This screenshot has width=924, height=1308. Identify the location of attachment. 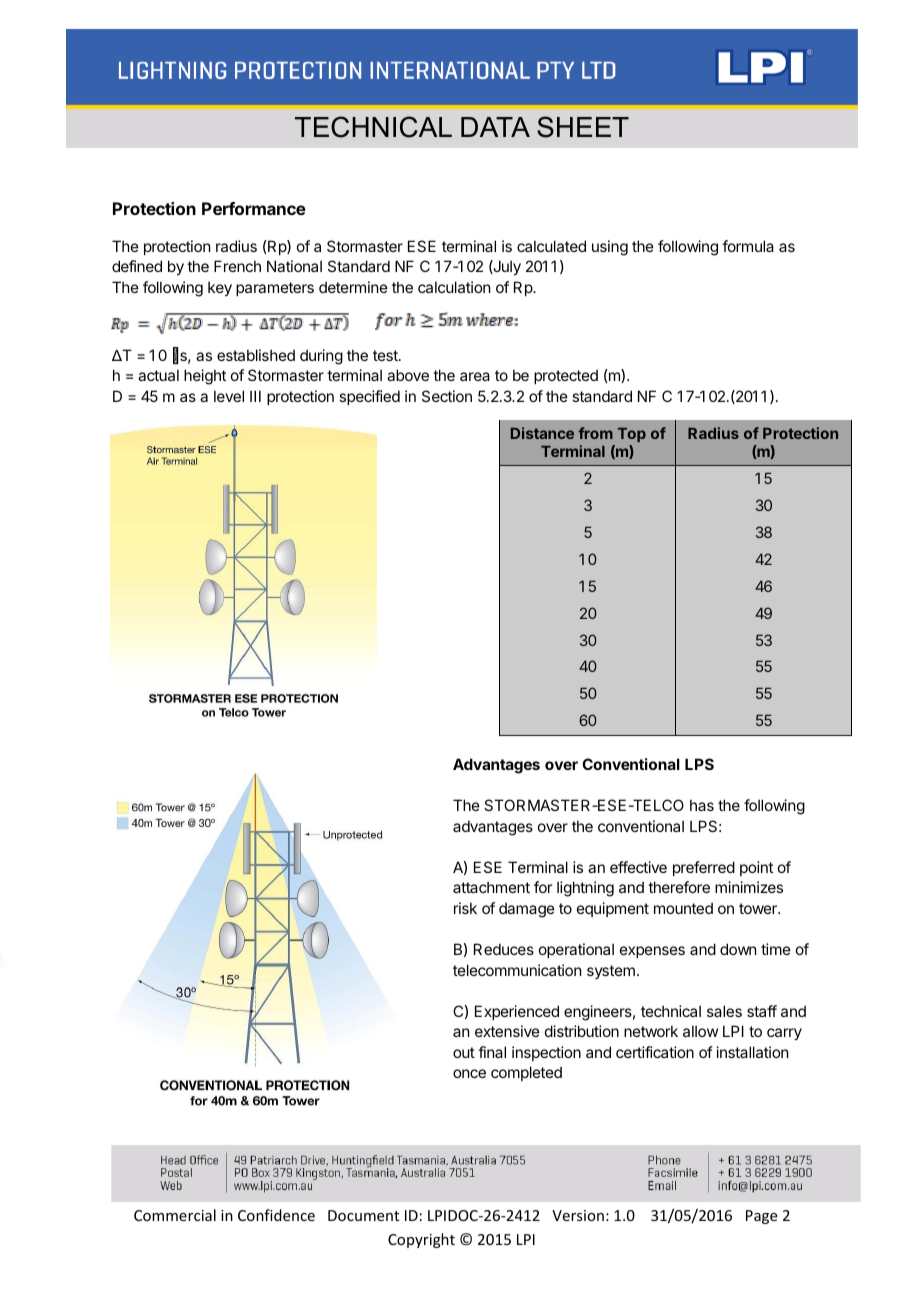
(491, 887).
